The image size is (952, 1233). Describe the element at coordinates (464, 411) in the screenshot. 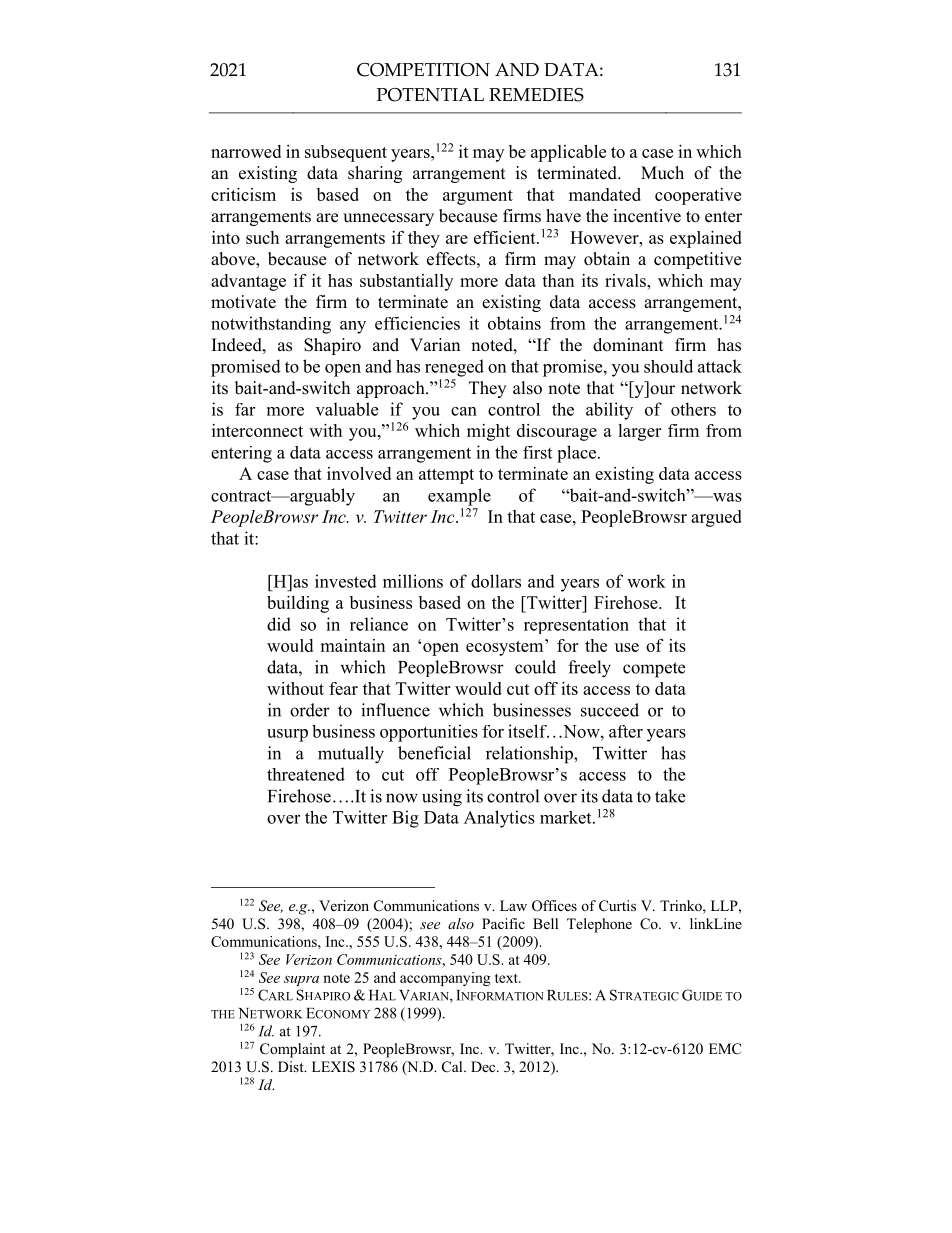

I see `can` at that location.
